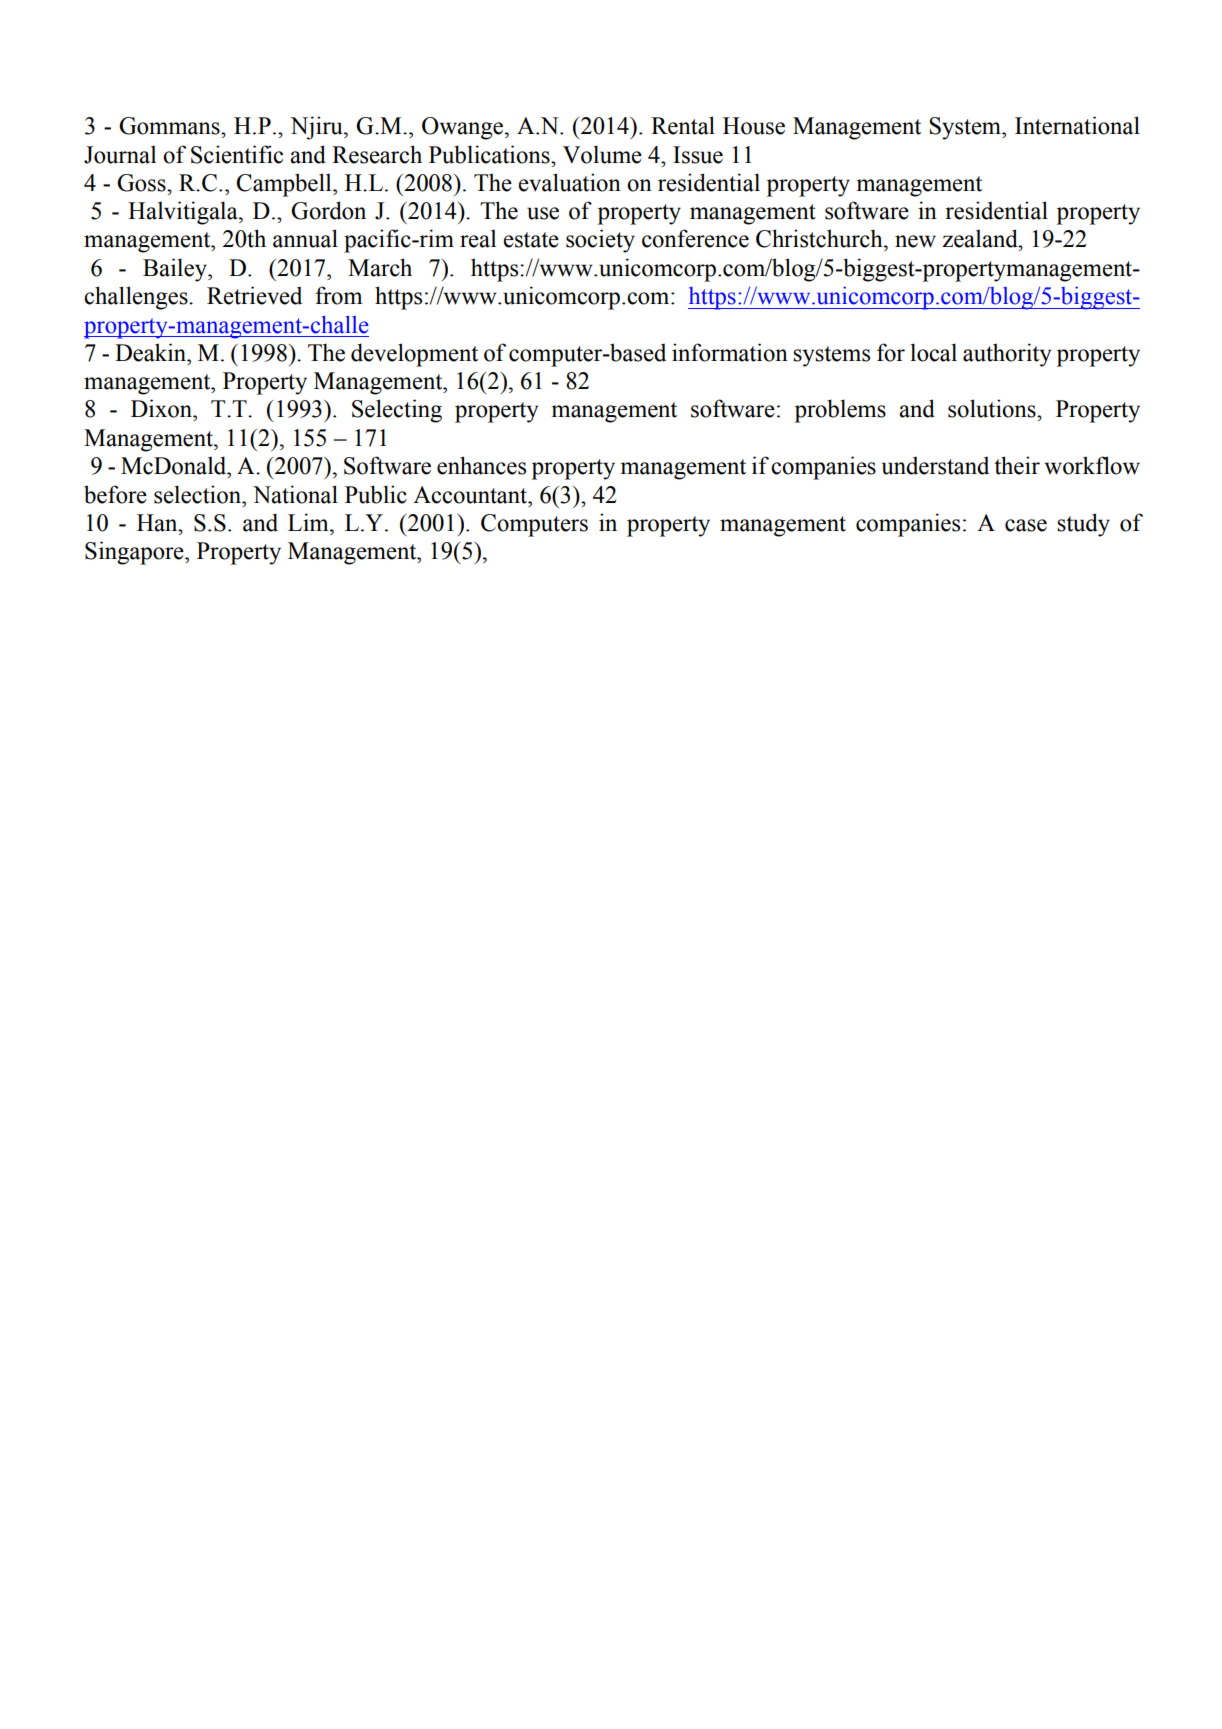  I want to click on Accountant, so click(471, 495).
